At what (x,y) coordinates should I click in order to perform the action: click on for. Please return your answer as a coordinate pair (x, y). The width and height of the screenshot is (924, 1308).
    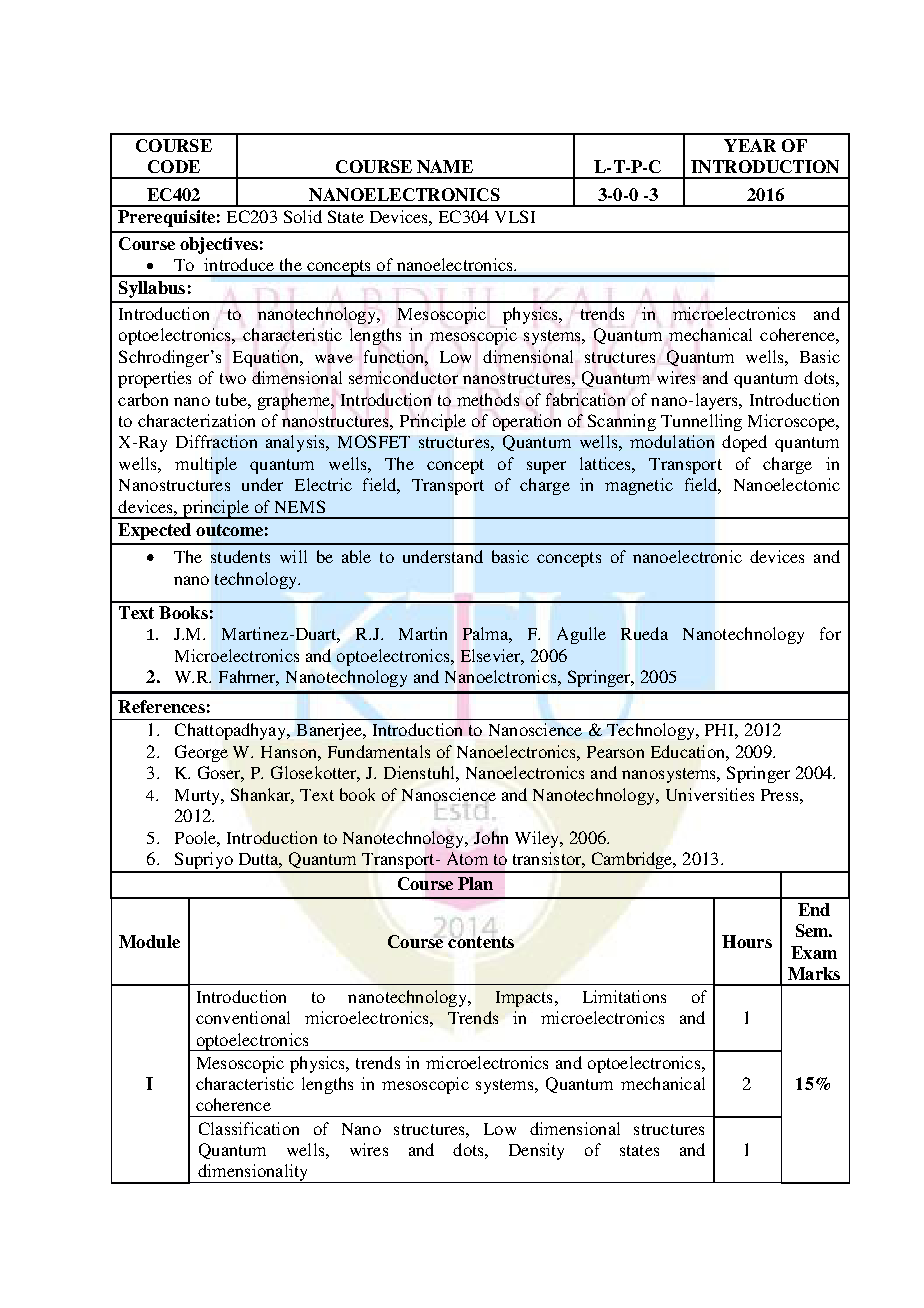
    Looking at the image, I should click on (830, 633).
